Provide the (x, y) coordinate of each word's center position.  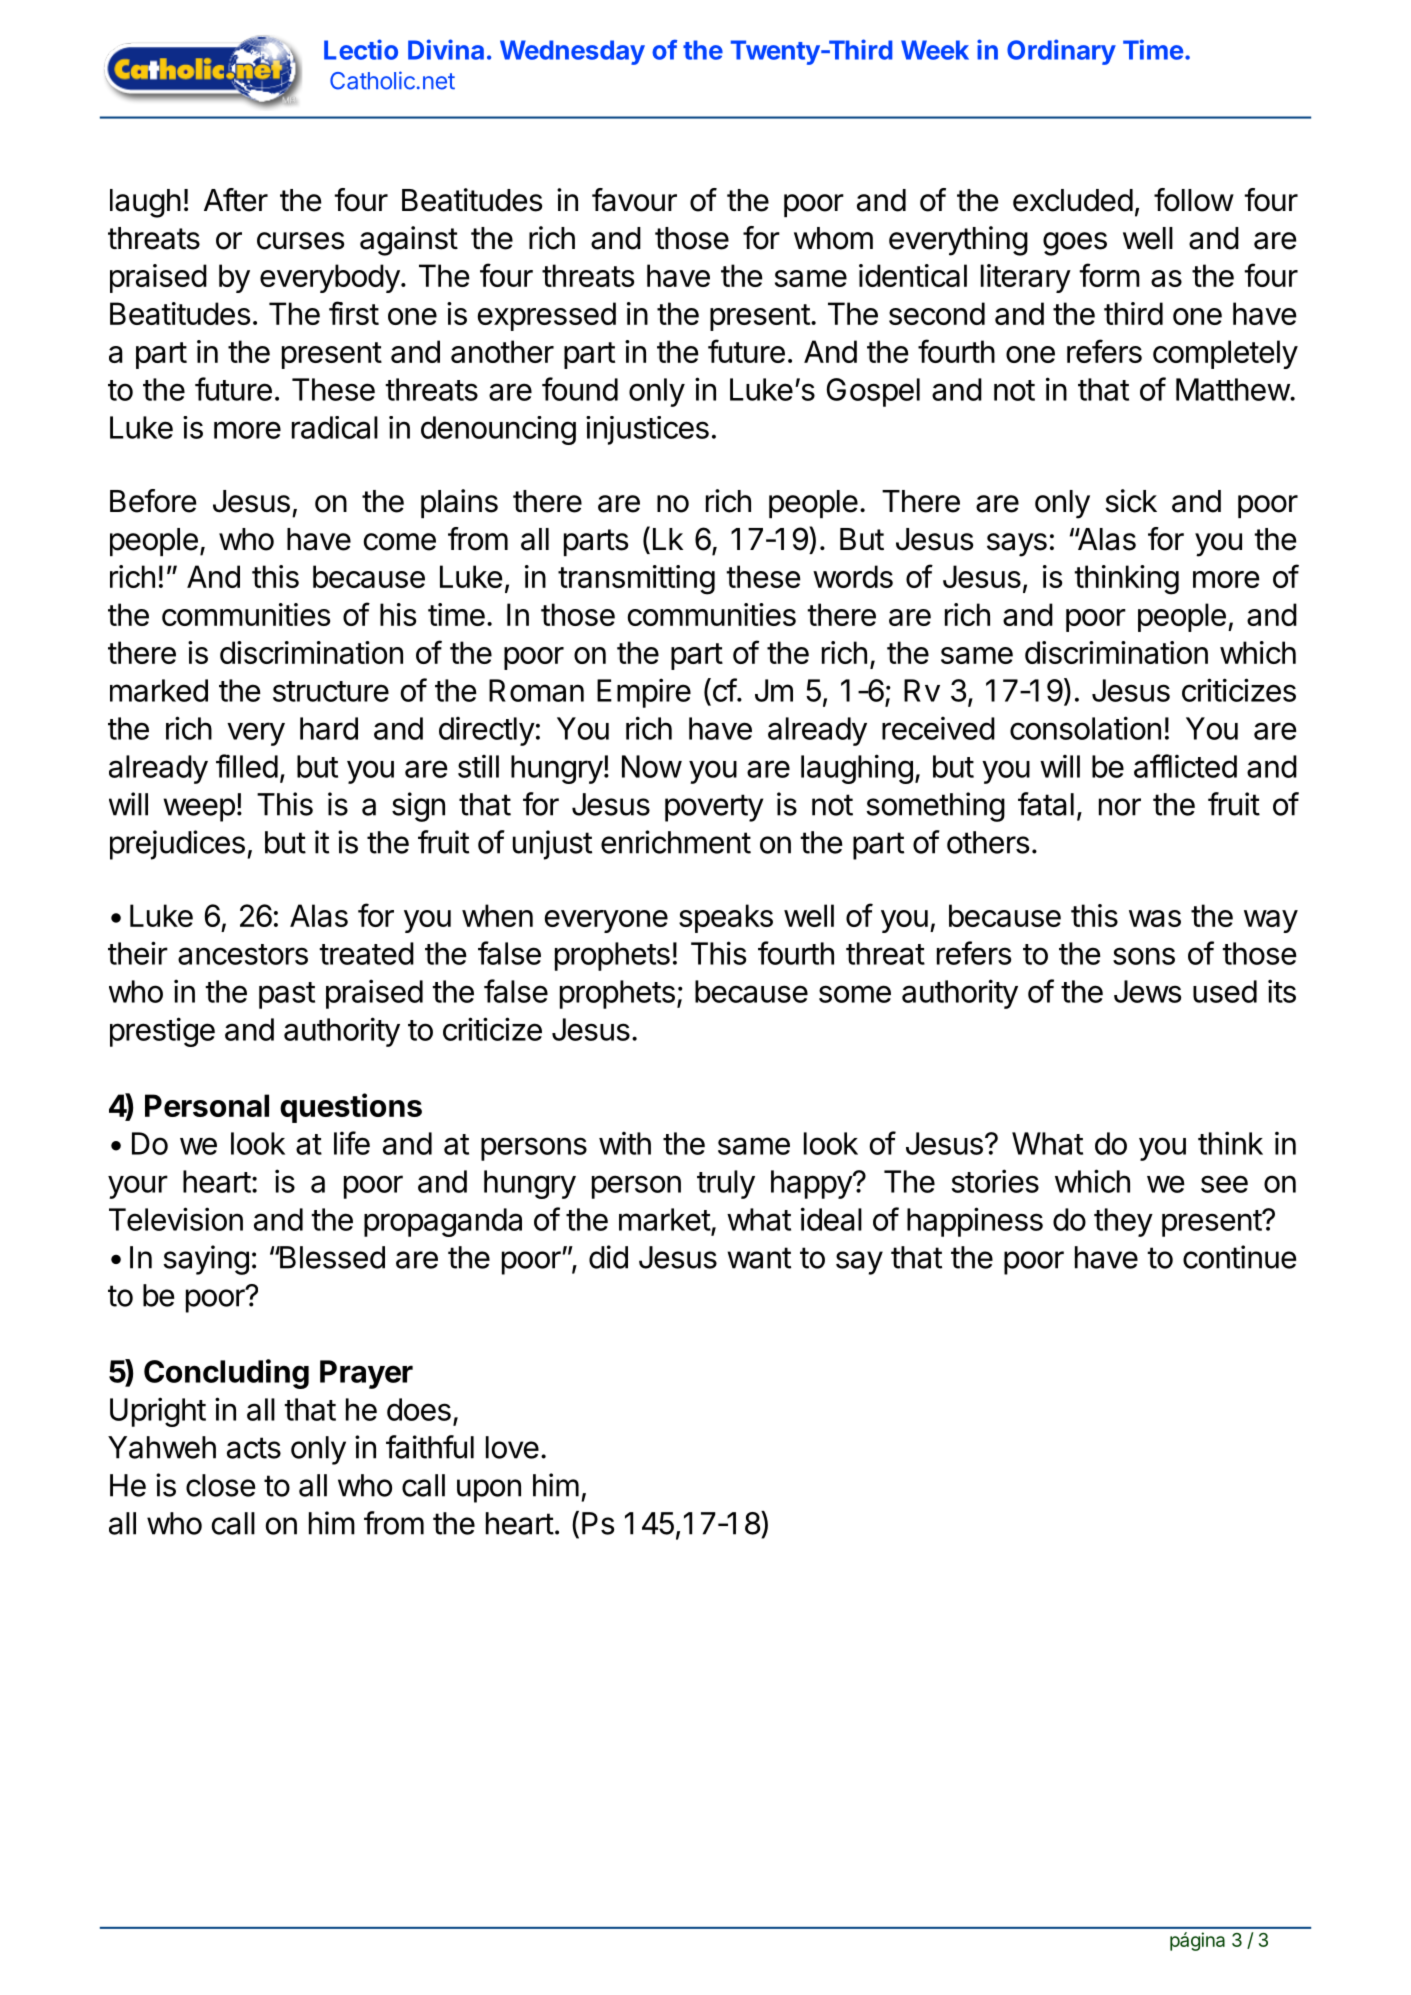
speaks (726, 918)
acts (254, 1448)
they (1123, 1222)
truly (726, 1184)
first (354, 313)
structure (331, 691)
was (1155, 918)
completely (1225, 354)
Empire (644, 693)
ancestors (243, 954)
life (352, 1143)
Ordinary (1061, 52)
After (236, 200)
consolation (1085, 728)
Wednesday (572, 52)
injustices (647, 430)
